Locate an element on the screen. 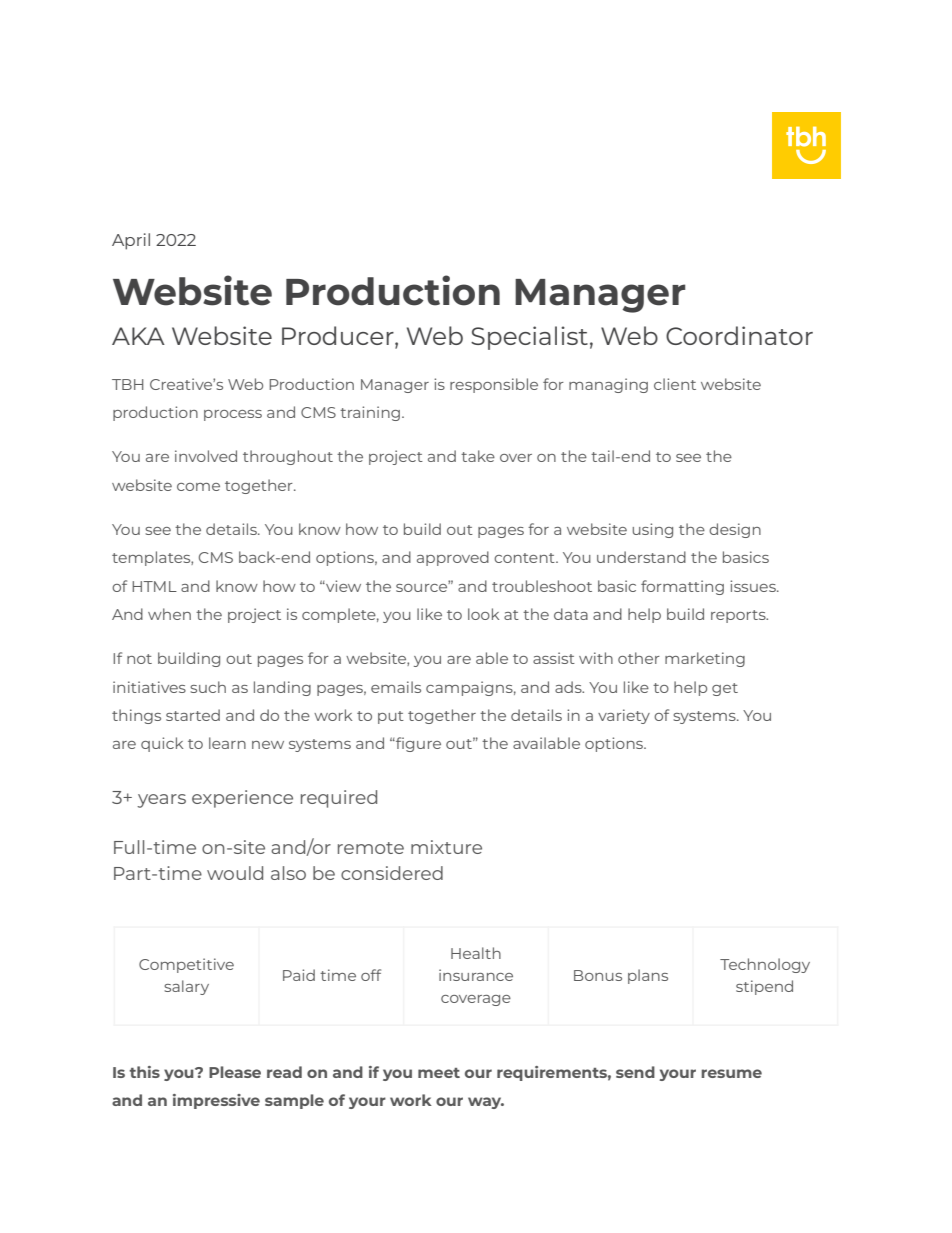  come is located at coordinates (198, 487).
